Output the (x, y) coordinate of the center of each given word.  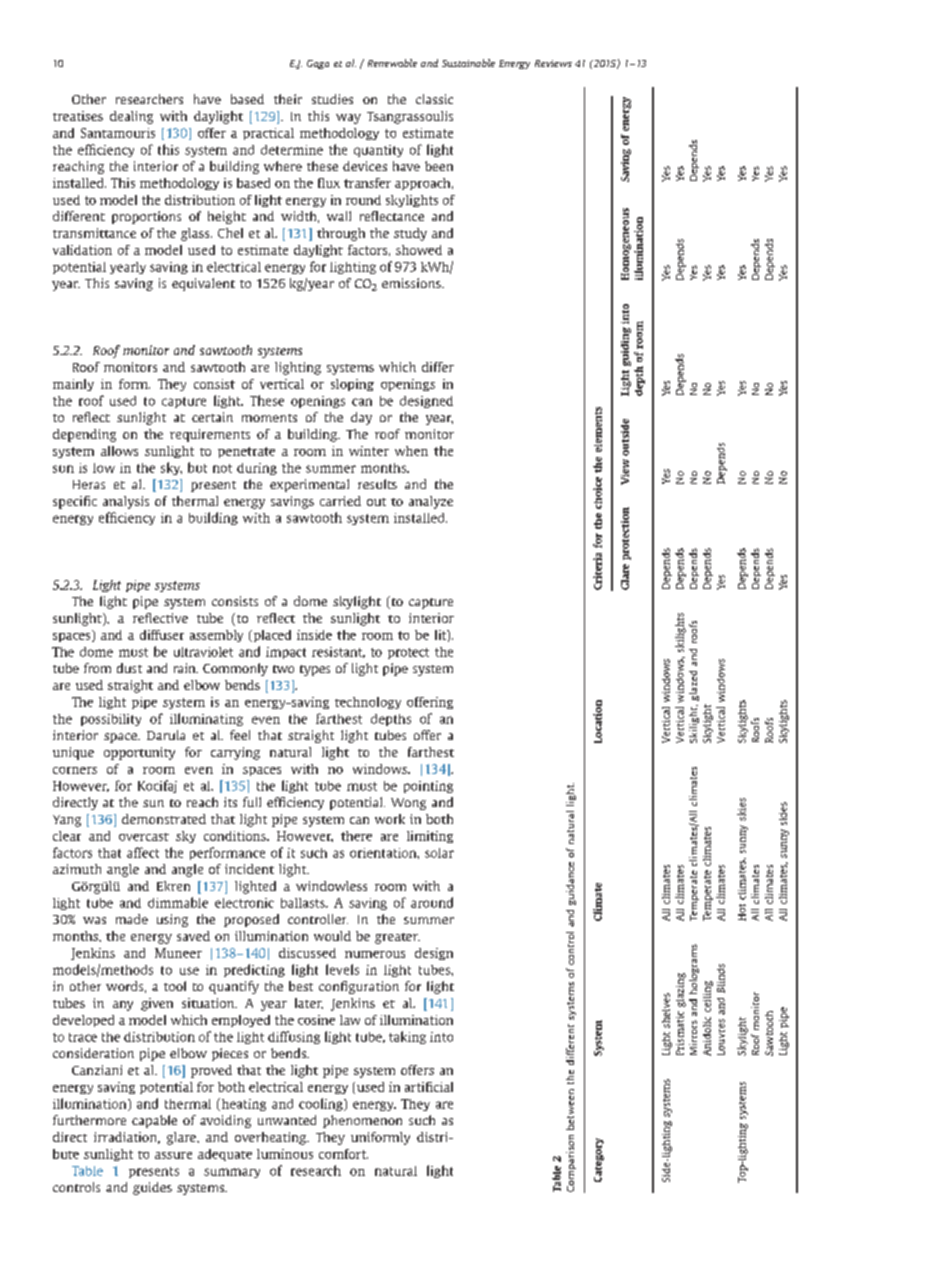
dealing (131, 117)
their (288, 99)
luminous (285, 1154)
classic (434, 99)
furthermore (89, 1120)
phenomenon (362, 1121)
